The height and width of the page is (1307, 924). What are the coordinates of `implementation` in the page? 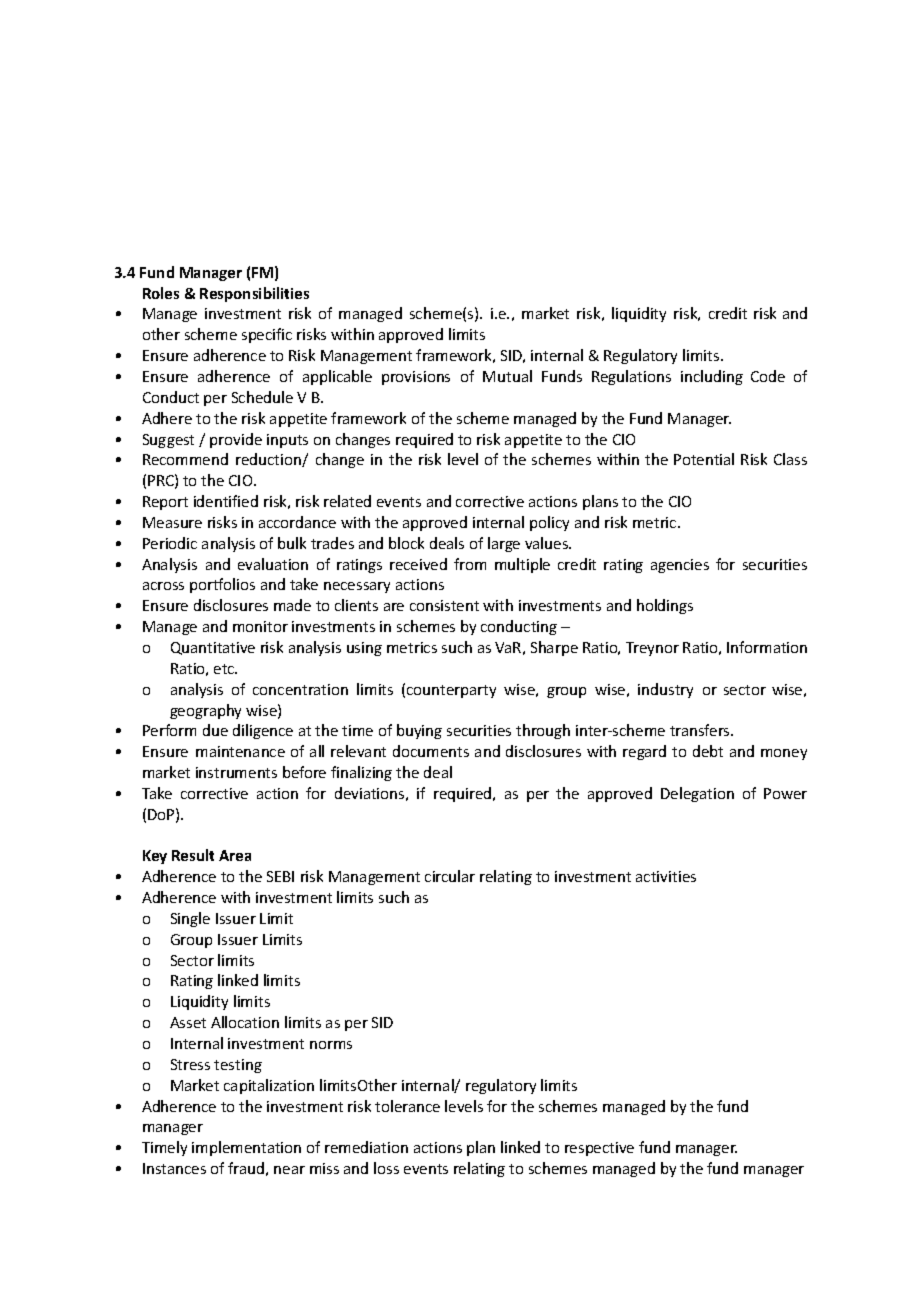 It's located at (246, 1148).
